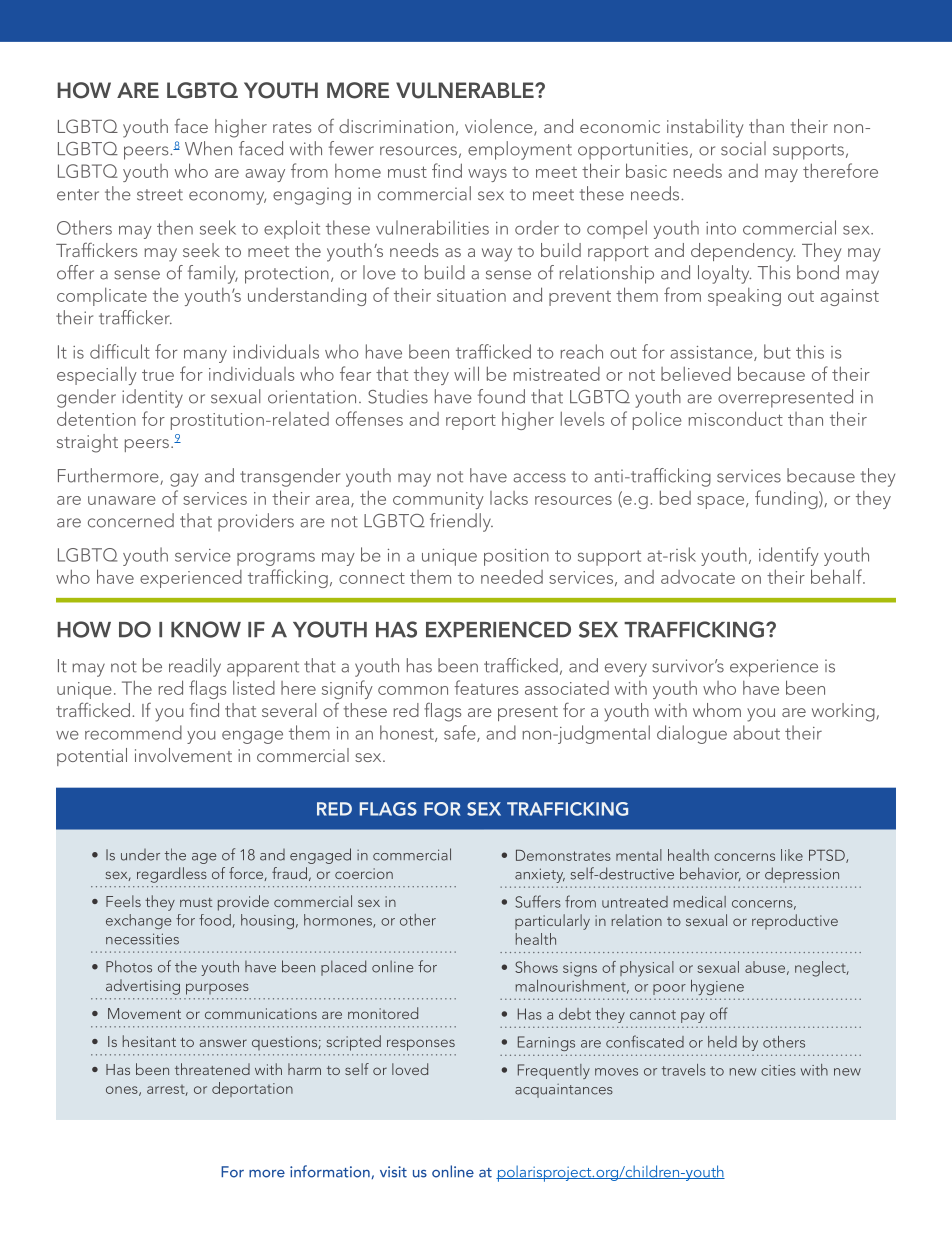  What do you see at coordinates (500, 127) in the image?
I see `violence` at bounding box center [500, 127].
